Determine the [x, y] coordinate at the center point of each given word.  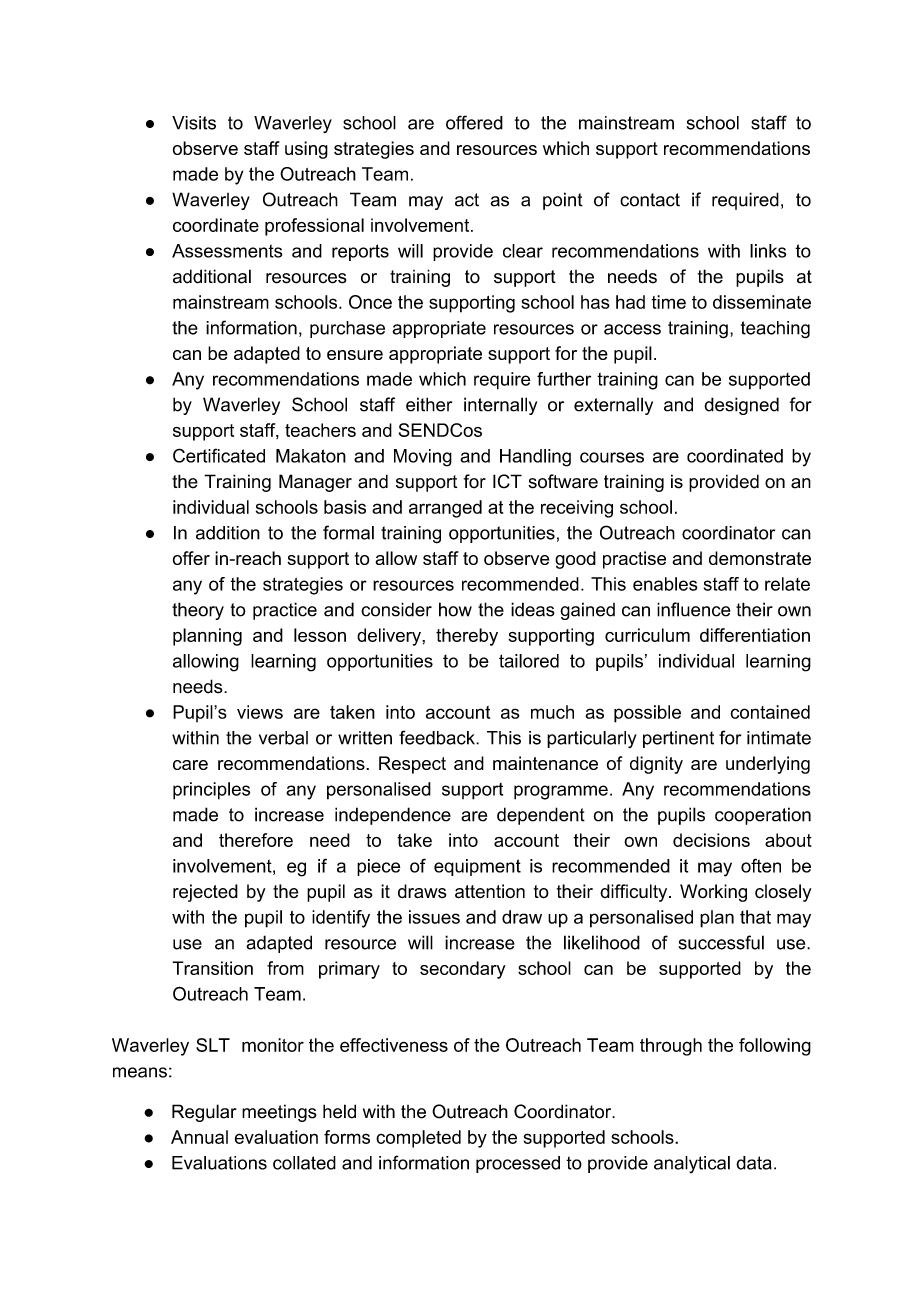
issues [434, 917]
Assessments [227, 251]
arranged [445, 509]
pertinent [678, 739]
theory [198, 611]
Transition [212, 968]
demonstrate [760, 558]
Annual [199, 1137]
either [429, 404]
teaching [775, 330]
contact [650, 200]
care [190, 765]
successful [721, 942]
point [563, 201]
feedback [438, 737]
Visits [194, 123]
